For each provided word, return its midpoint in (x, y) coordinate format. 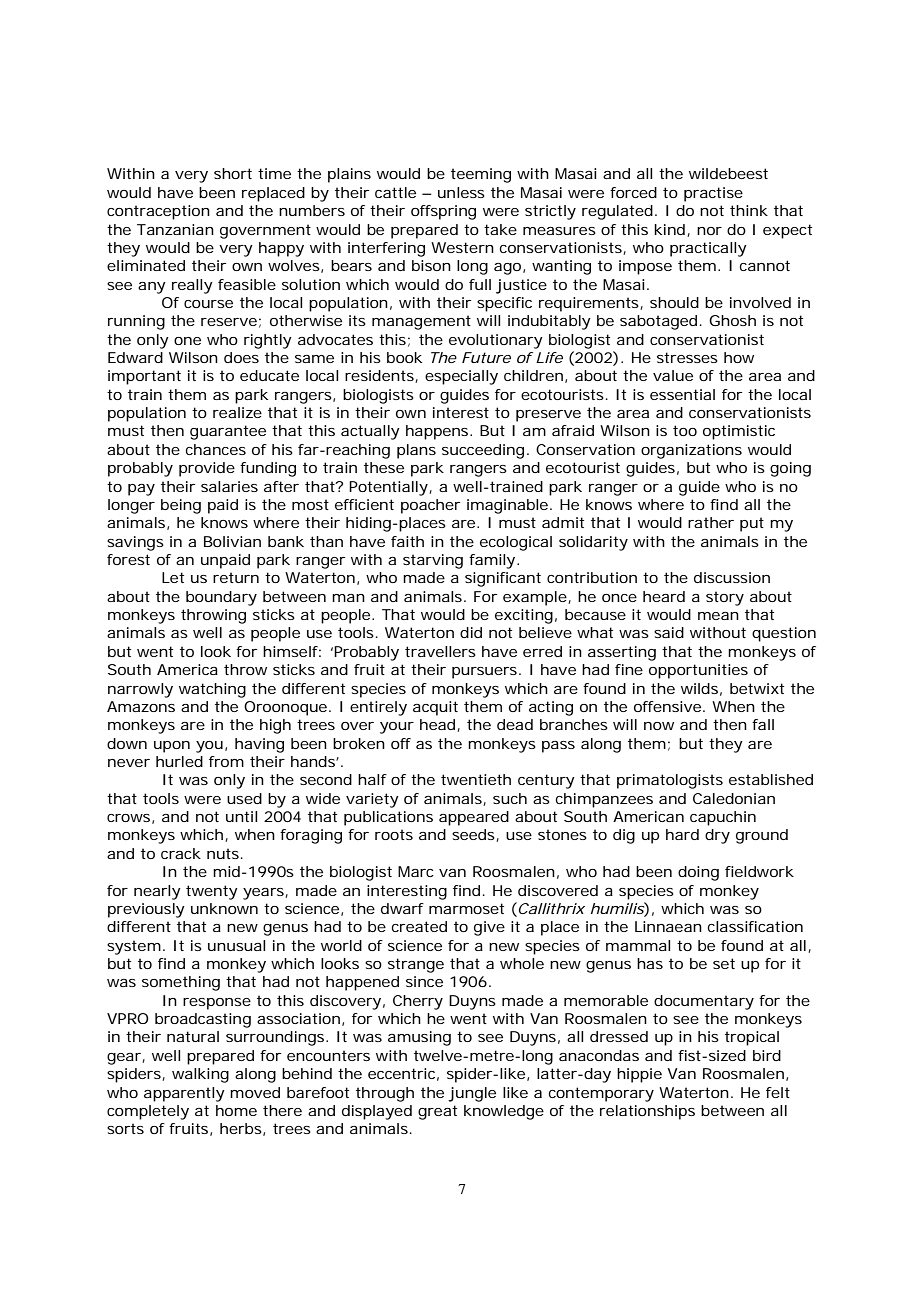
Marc (416, 871)
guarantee (228, 432)
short (233, 173)
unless (461, 192)
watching (212, 690)
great (437, 1112)
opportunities (698, 671)
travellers (440, 651)
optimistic (739, 432)
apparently (184, 1094)
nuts (223, 853)
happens (437, 432)
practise (713, 194)
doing (698, 873)
